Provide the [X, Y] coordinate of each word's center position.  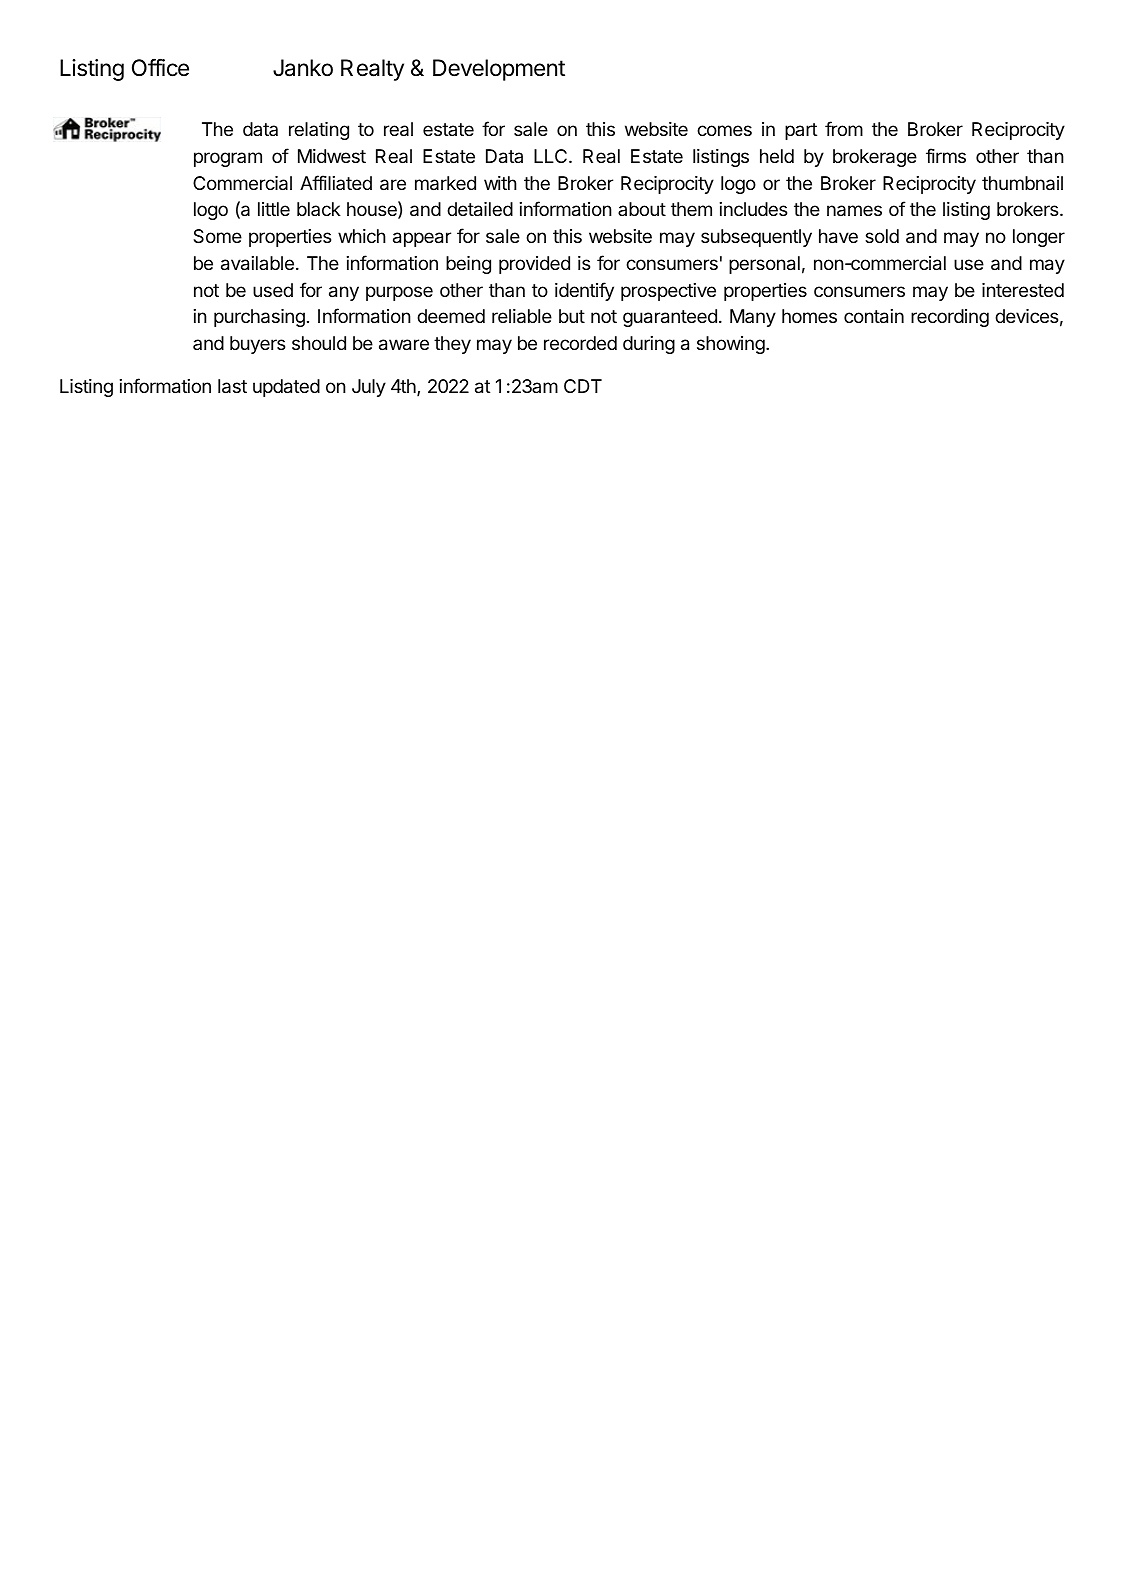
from [844, 128]
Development [499, 70]
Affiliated [336, 182]
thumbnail [1022, 183]
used [273, 290]
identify [584, 291]
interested [1023, 290]
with [500, 183]
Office [160, 67]
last [232, 386]
